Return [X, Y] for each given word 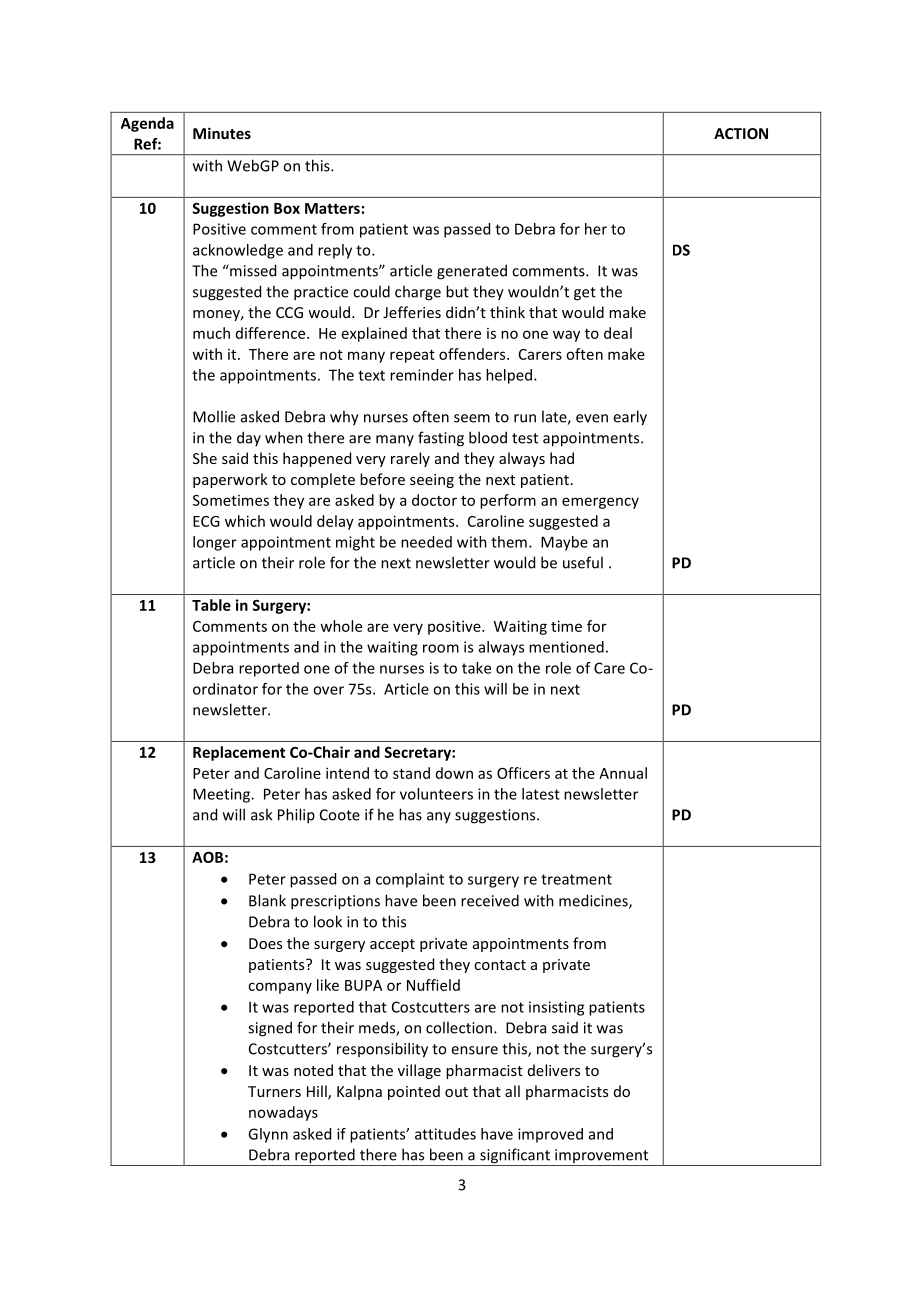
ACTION [741, 133]
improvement [602, 1157]
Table [211, 605]
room [441, 648]
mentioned [566, 647]
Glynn [268, 1135]
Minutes [222, 133]
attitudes [445, 1134]
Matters [332, 208]
